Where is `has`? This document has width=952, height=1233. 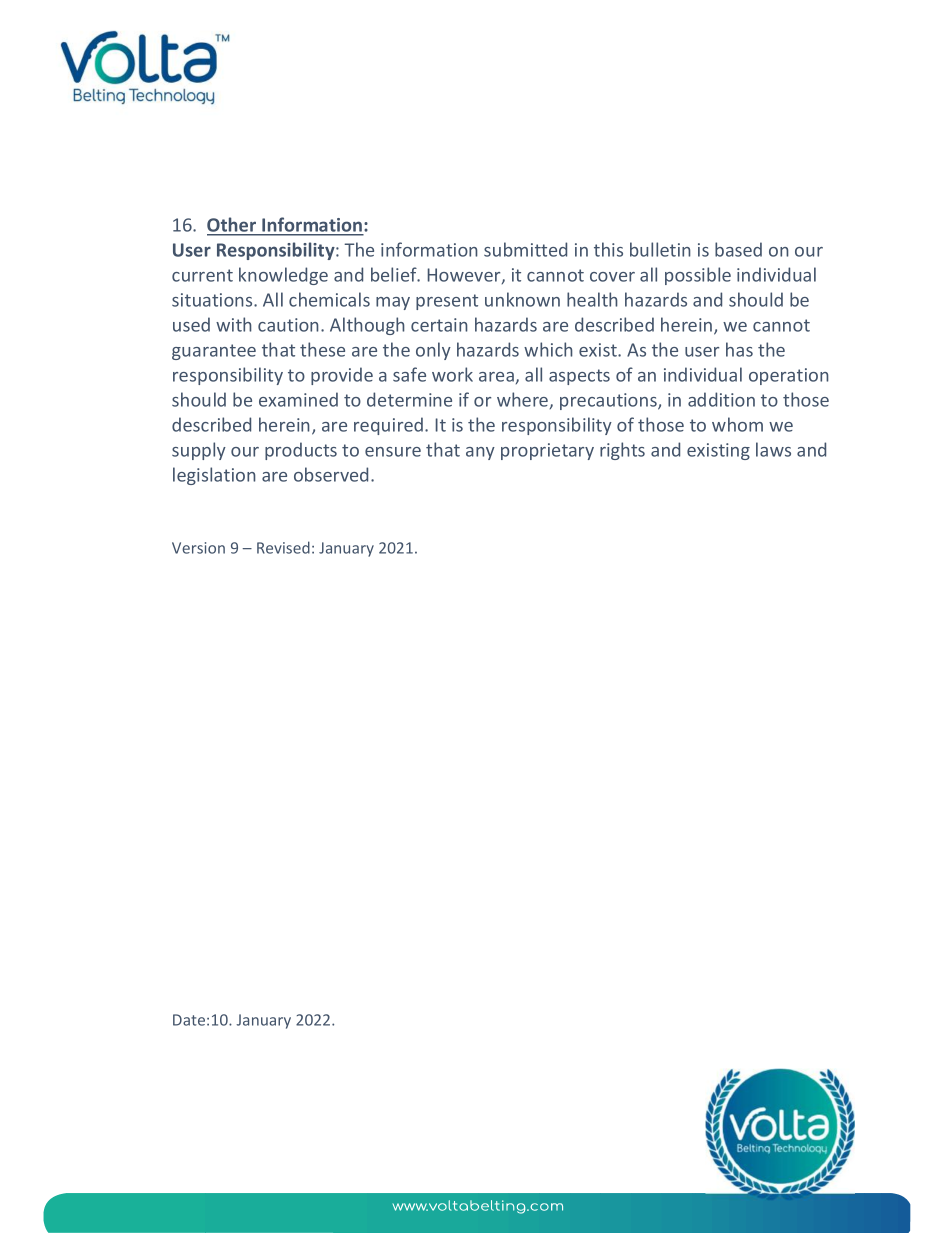 has is located at coordinates (739, 349).
